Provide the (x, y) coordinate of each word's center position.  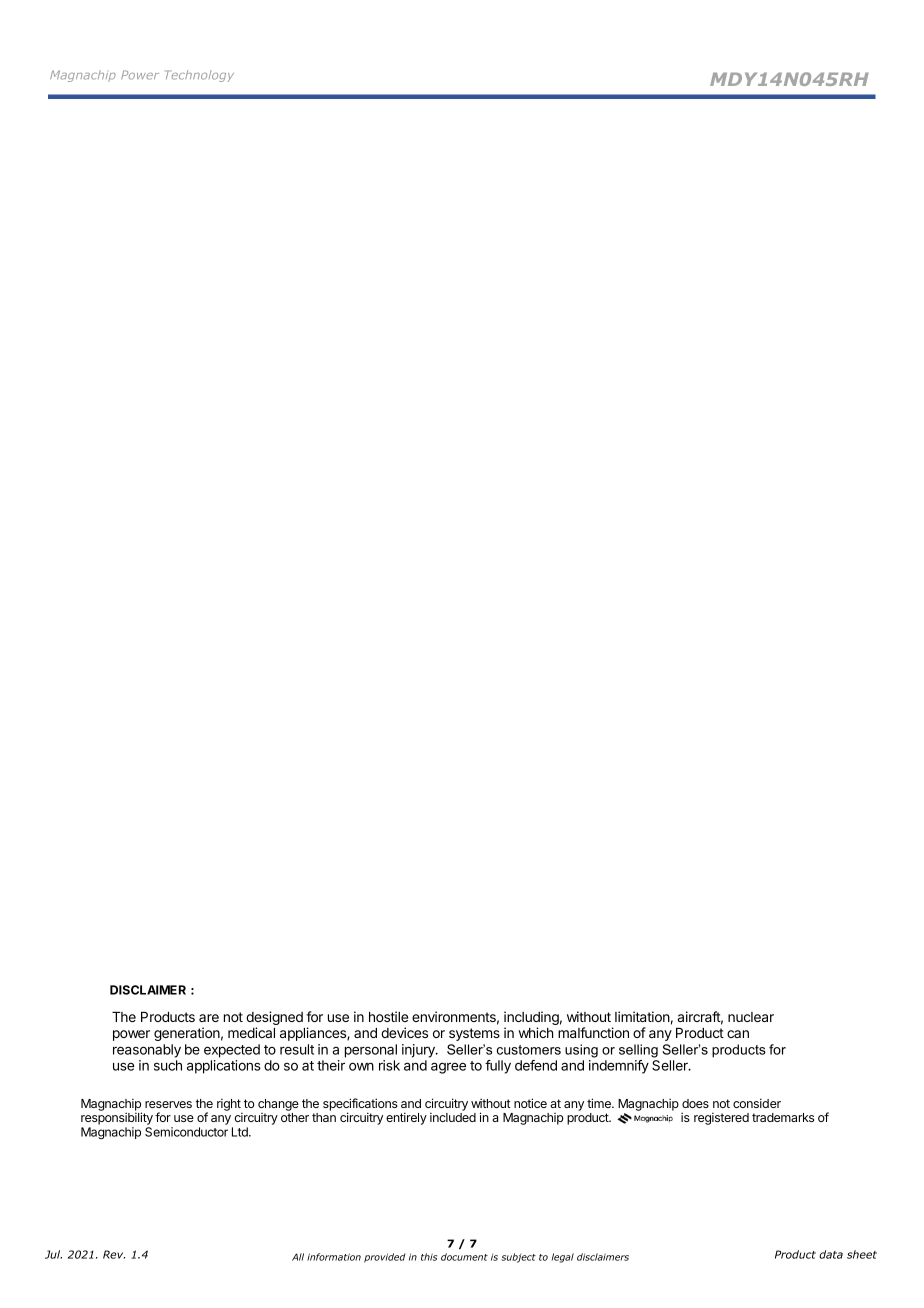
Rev (114, 1254)
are (209, 1018)
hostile (388, 1016)
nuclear (751, 1017)
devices (404, 1032)
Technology (199, 76)
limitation (642, 1016)
